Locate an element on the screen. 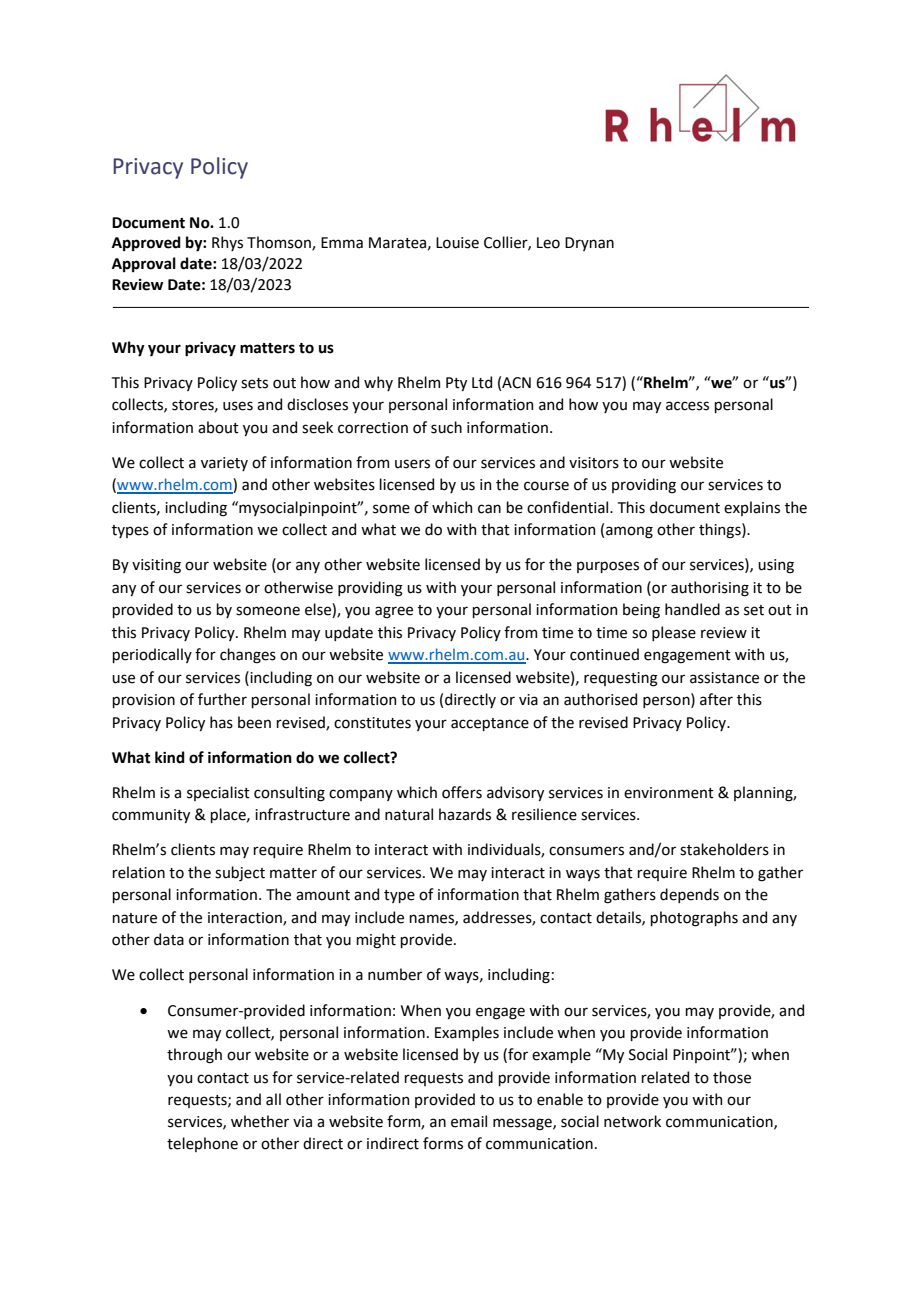  authorising is located at coordinates (710, 589).
